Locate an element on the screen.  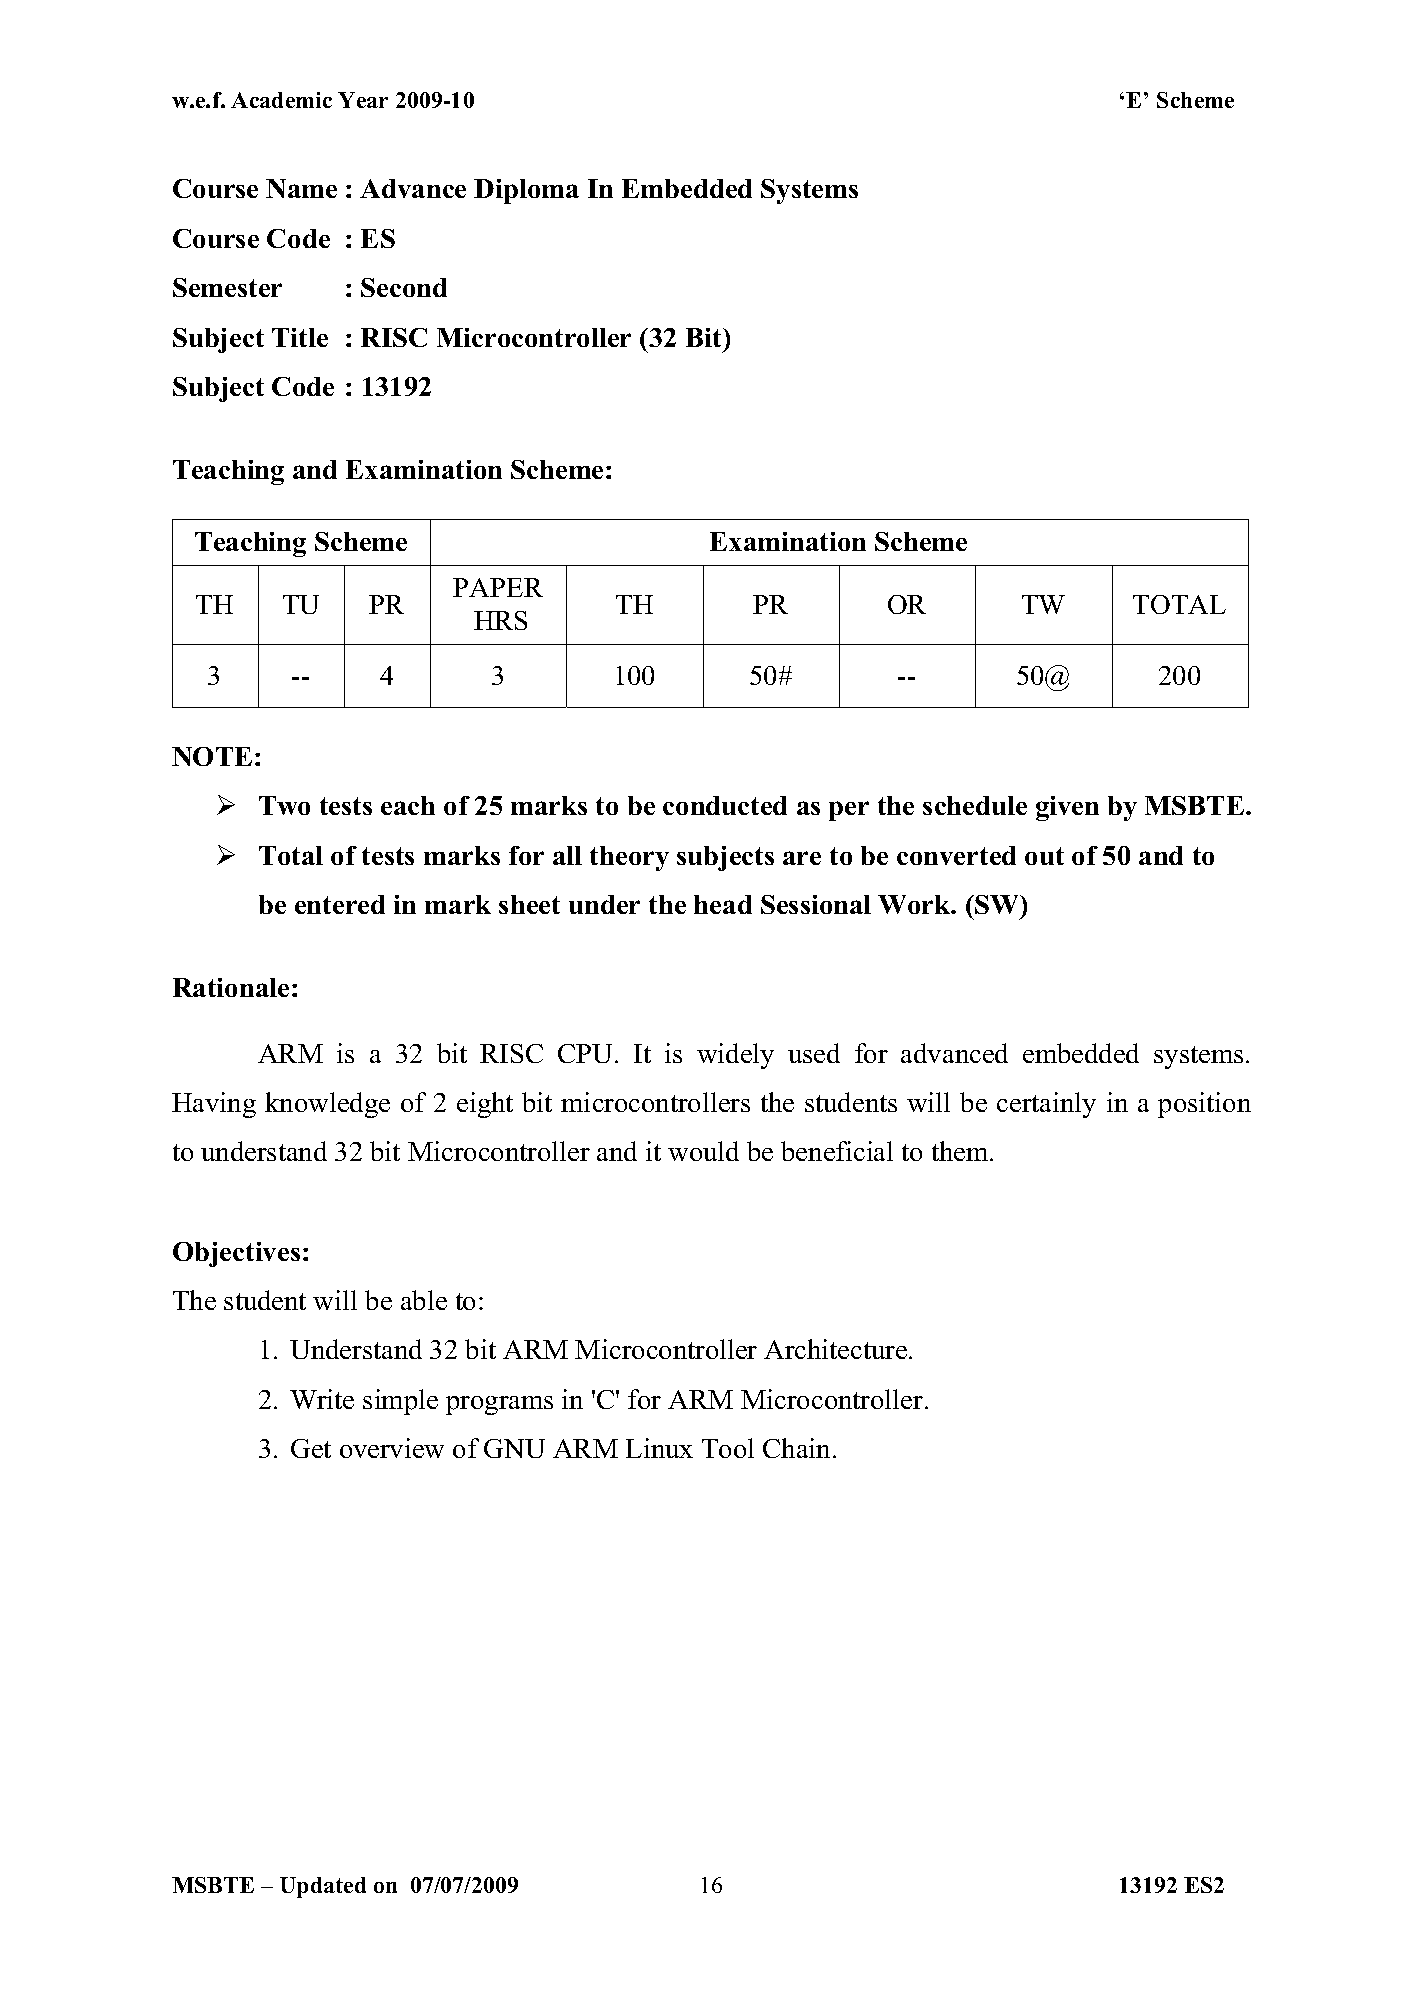
given is located at coordinates (1067, 808).
